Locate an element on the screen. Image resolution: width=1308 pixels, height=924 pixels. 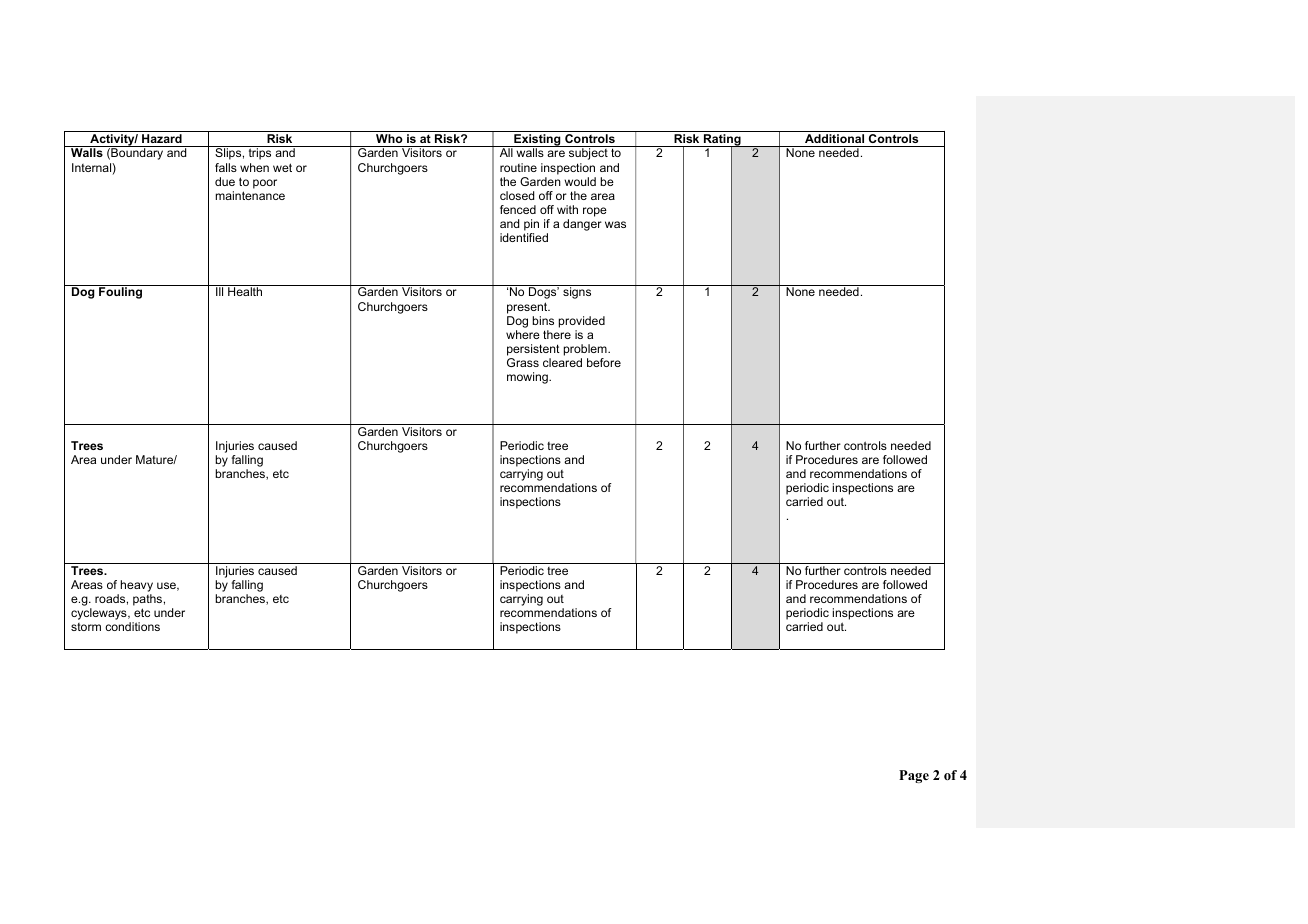
cleared is located at coordinates (562, 362).
